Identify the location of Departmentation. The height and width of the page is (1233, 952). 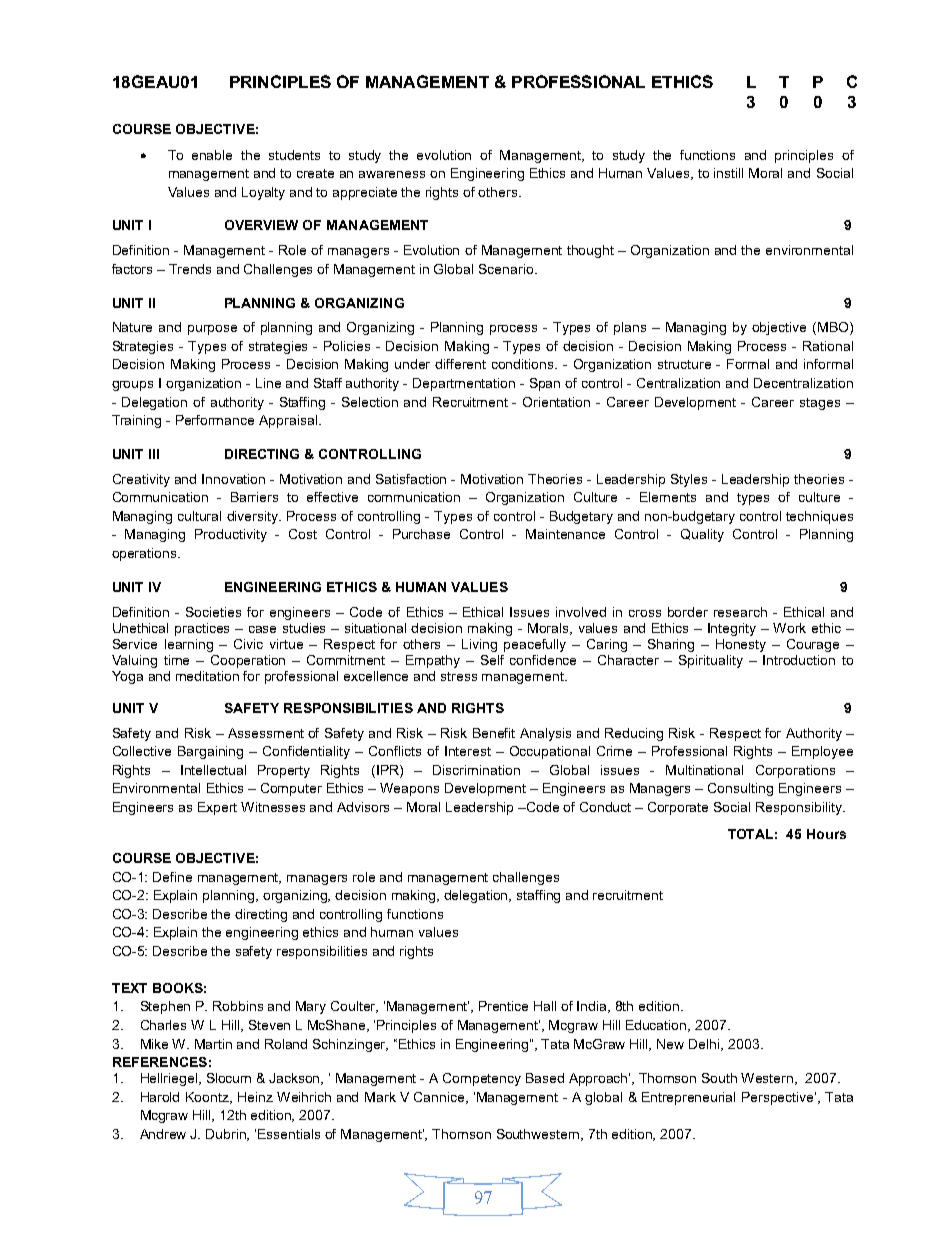
(464, 384).
